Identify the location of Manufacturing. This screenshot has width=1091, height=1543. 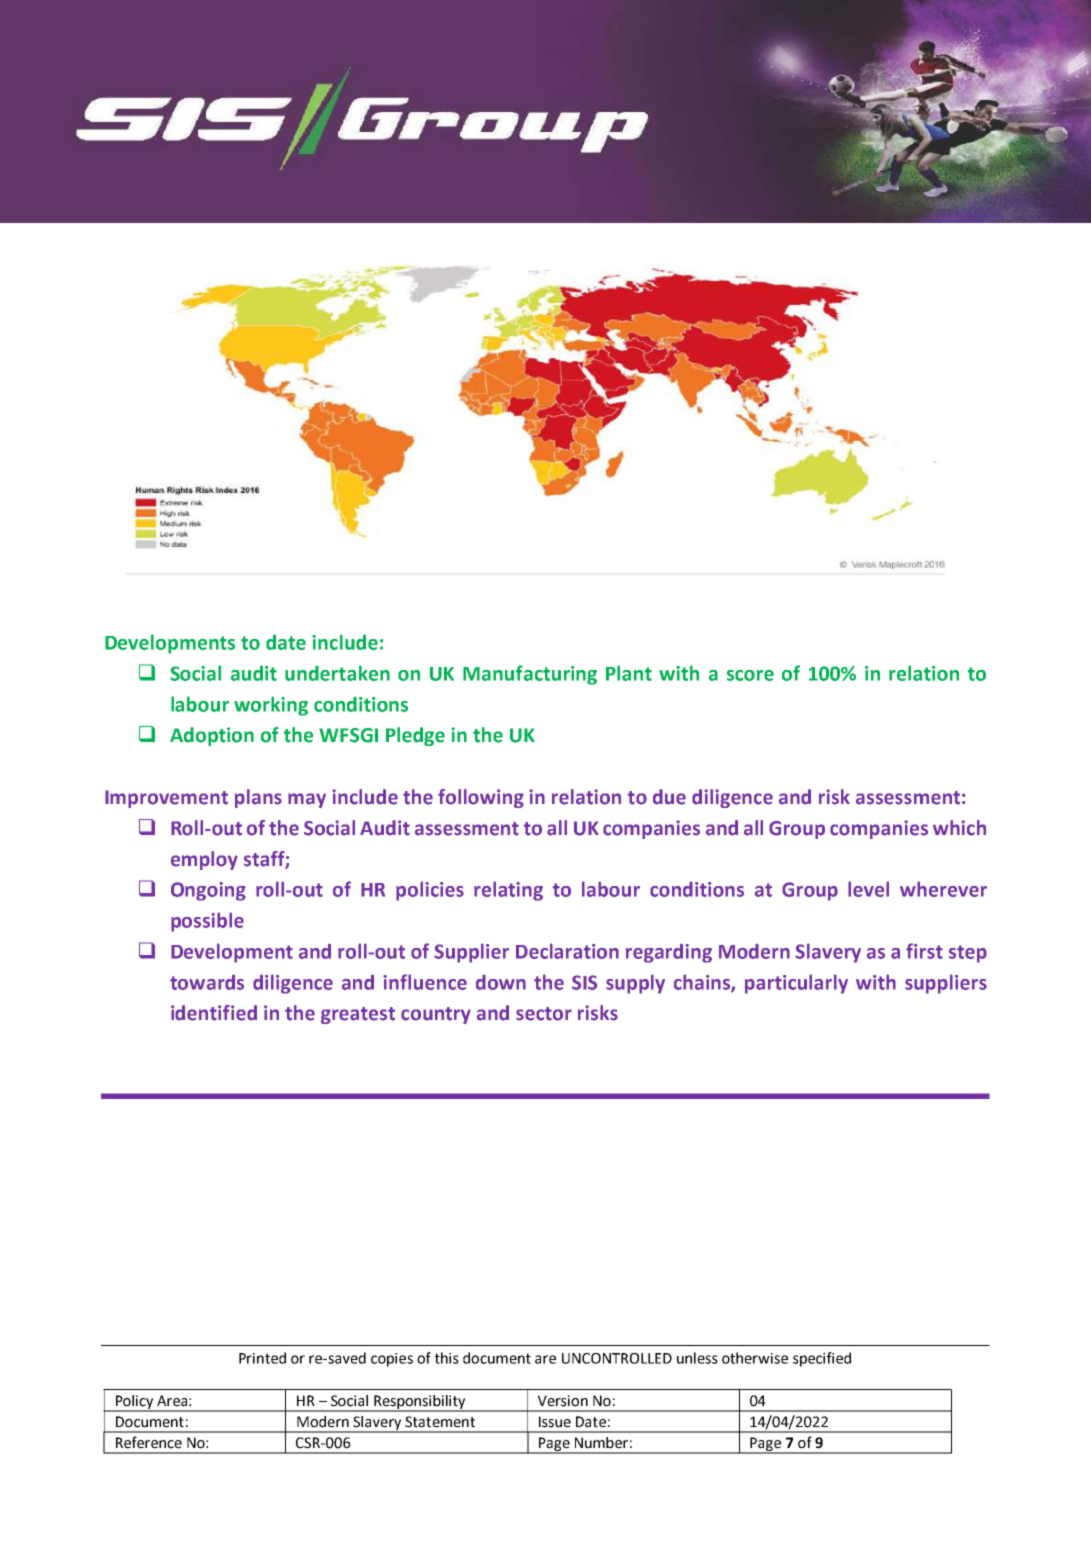
(530, 675).
